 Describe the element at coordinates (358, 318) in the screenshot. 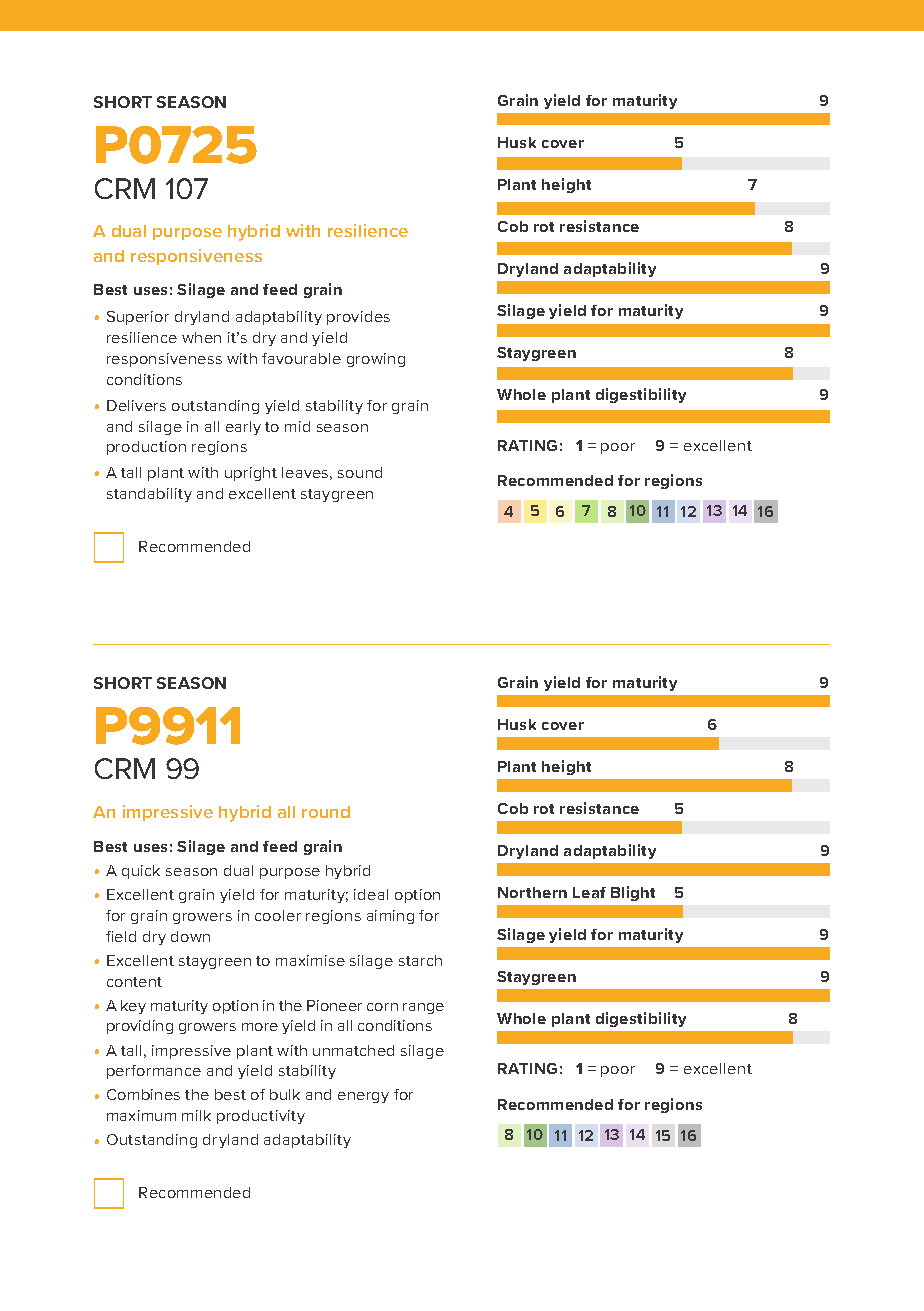

I see `provides` at that location.
